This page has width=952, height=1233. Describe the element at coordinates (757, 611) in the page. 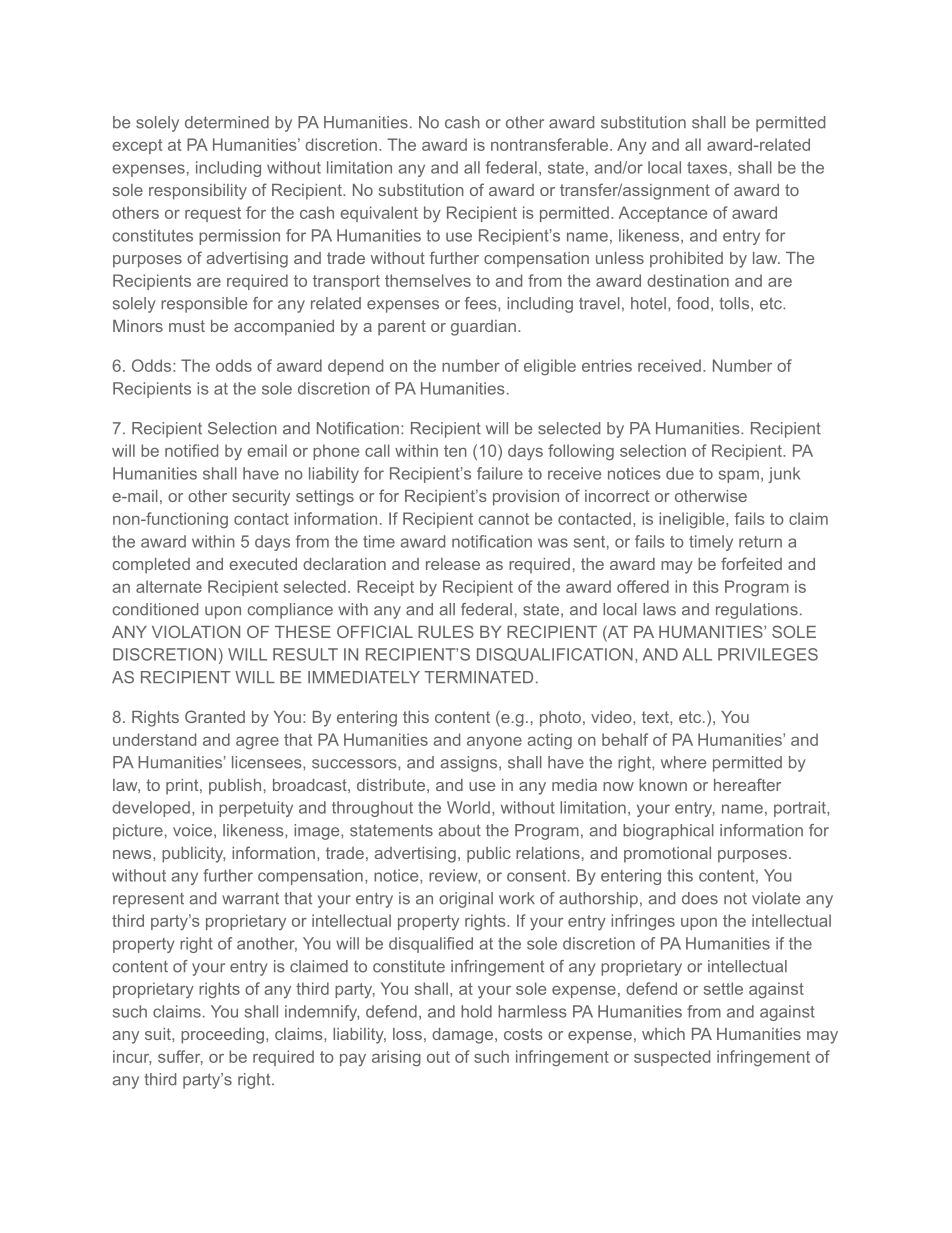

I see `regulations` at that location.
